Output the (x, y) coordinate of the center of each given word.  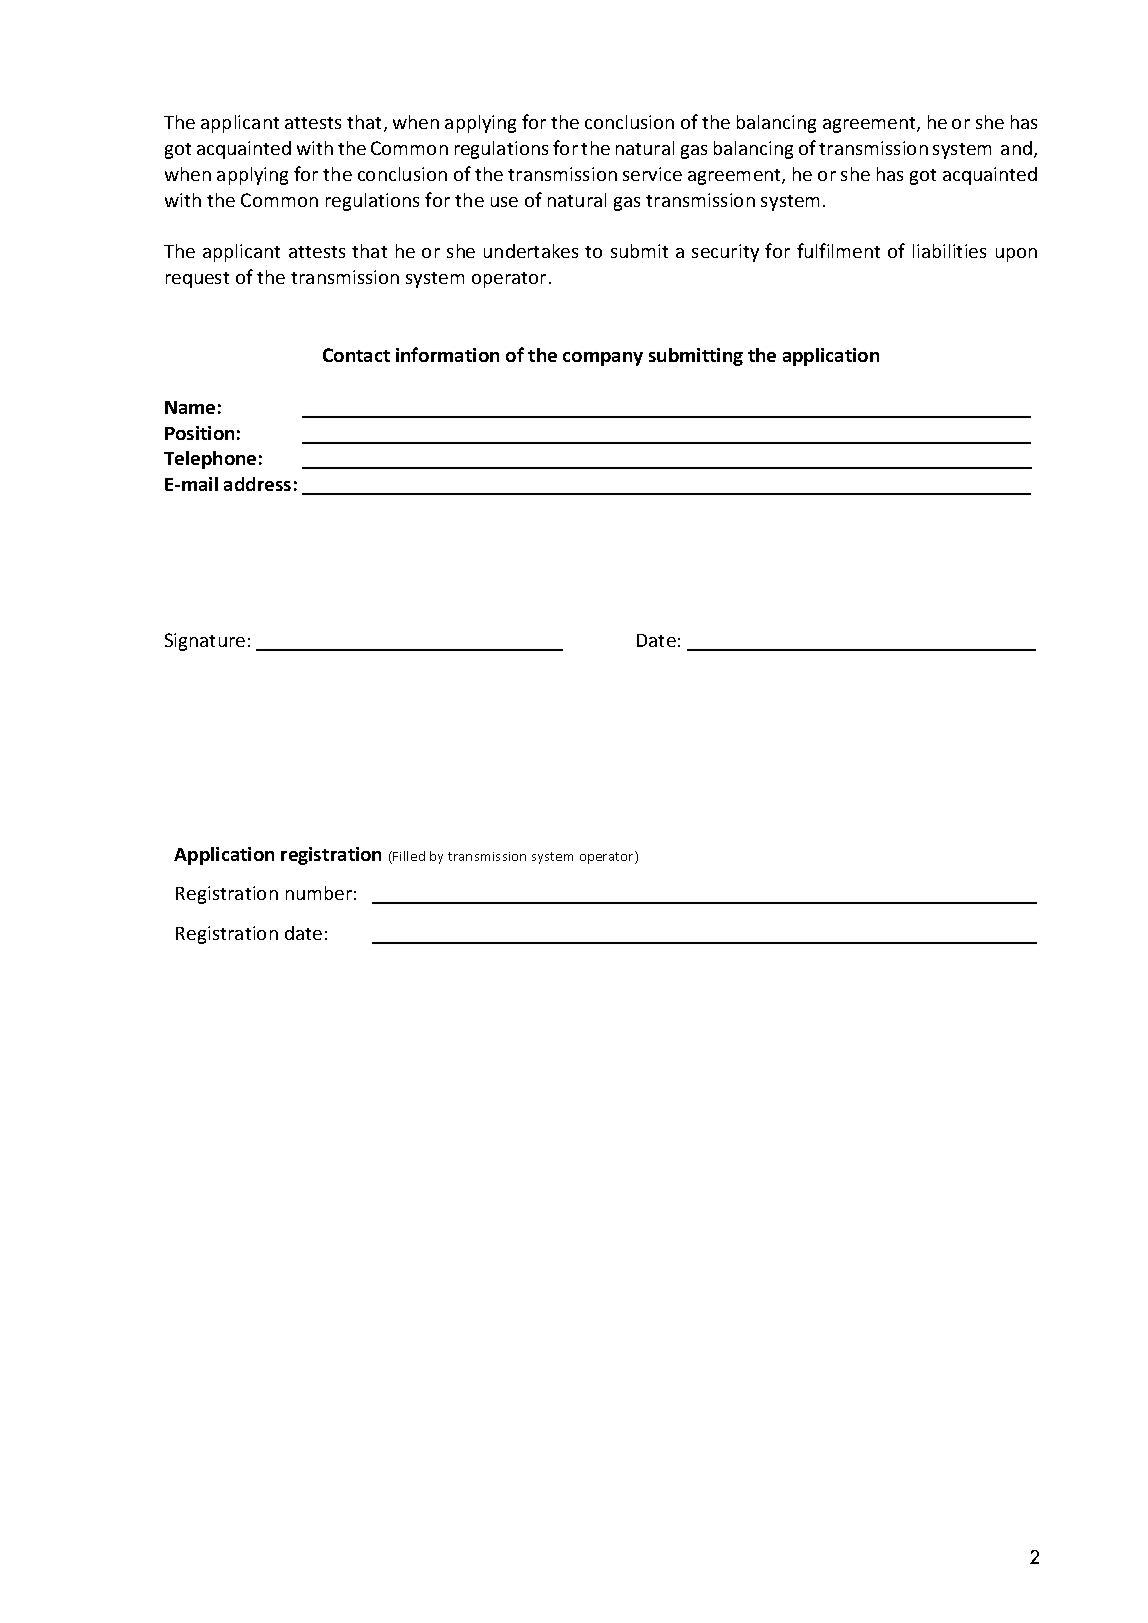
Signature (205, 642)
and (1016, 148)
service (652, 174)
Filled (409, 856)
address (257, 484)
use (504, 202)
